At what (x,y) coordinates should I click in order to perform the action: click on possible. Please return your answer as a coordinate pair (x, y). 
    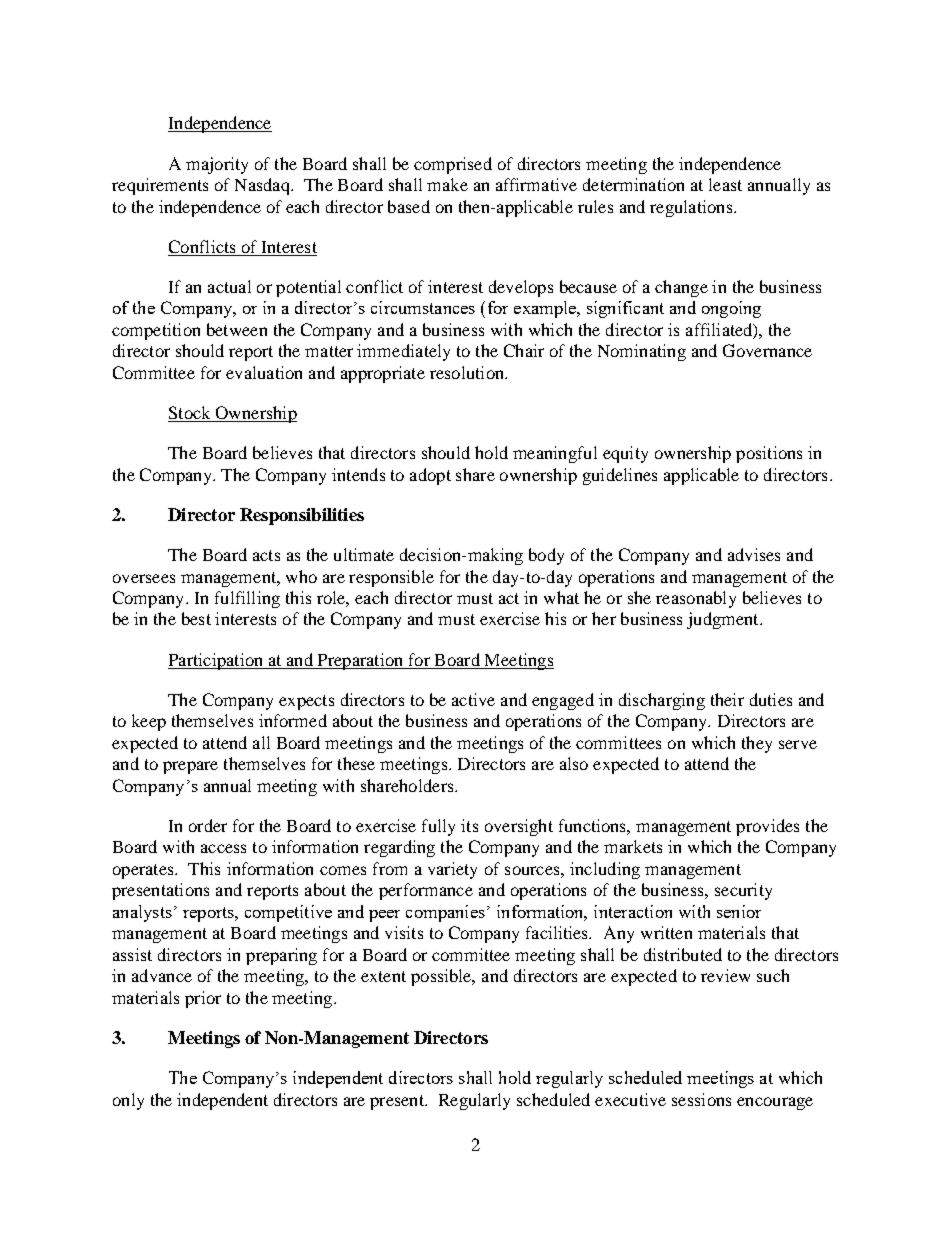
    Looking at the image, I should click on (442, 977).
